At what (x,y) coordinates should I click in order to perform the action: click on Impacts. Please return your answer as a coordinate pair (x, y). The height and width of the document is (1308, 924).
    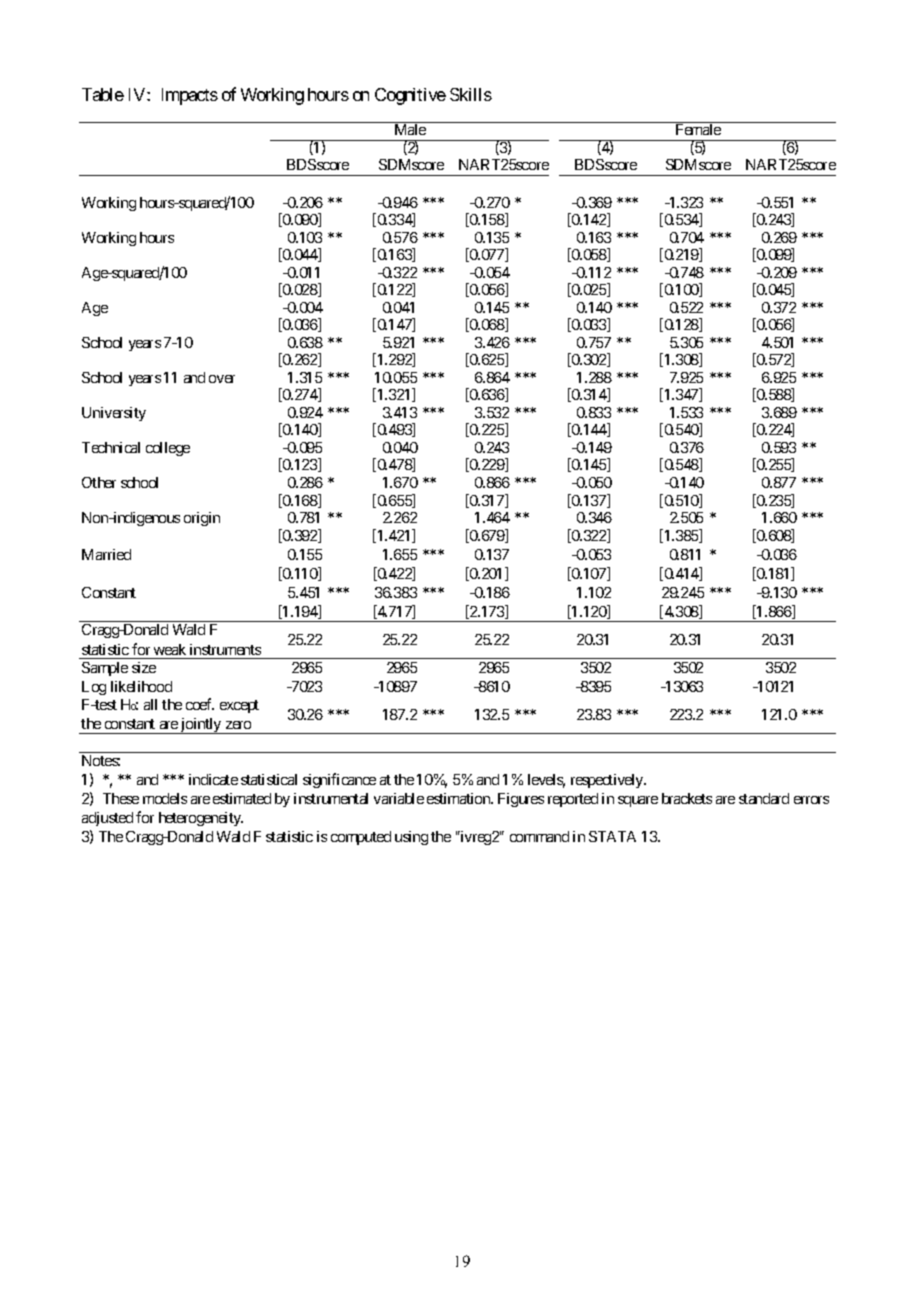
    Looking at the image, I should click on (190, 96).
